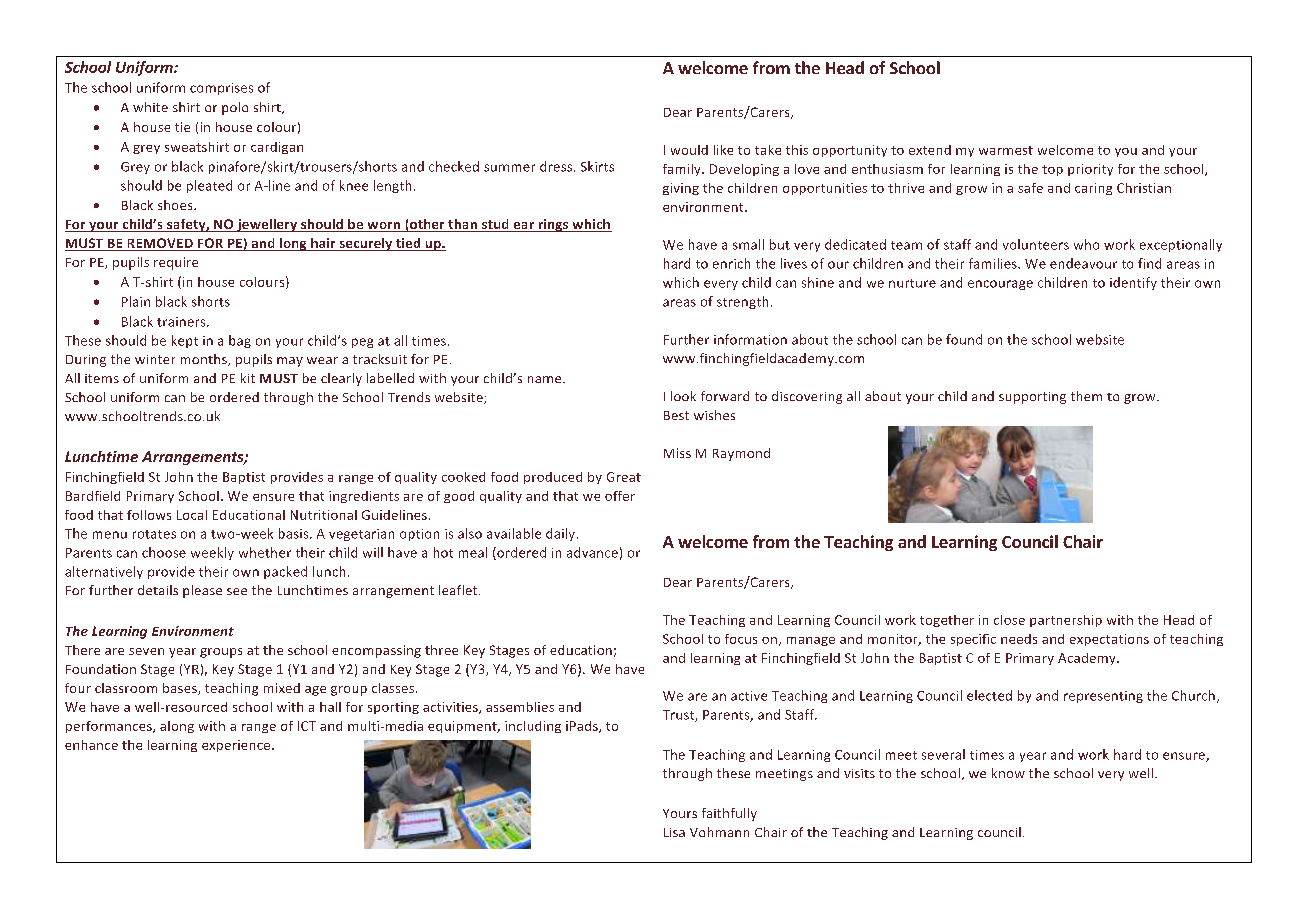  Describe the element at coordinates (689, 150) in the screenshot. I see `would` at that location.
